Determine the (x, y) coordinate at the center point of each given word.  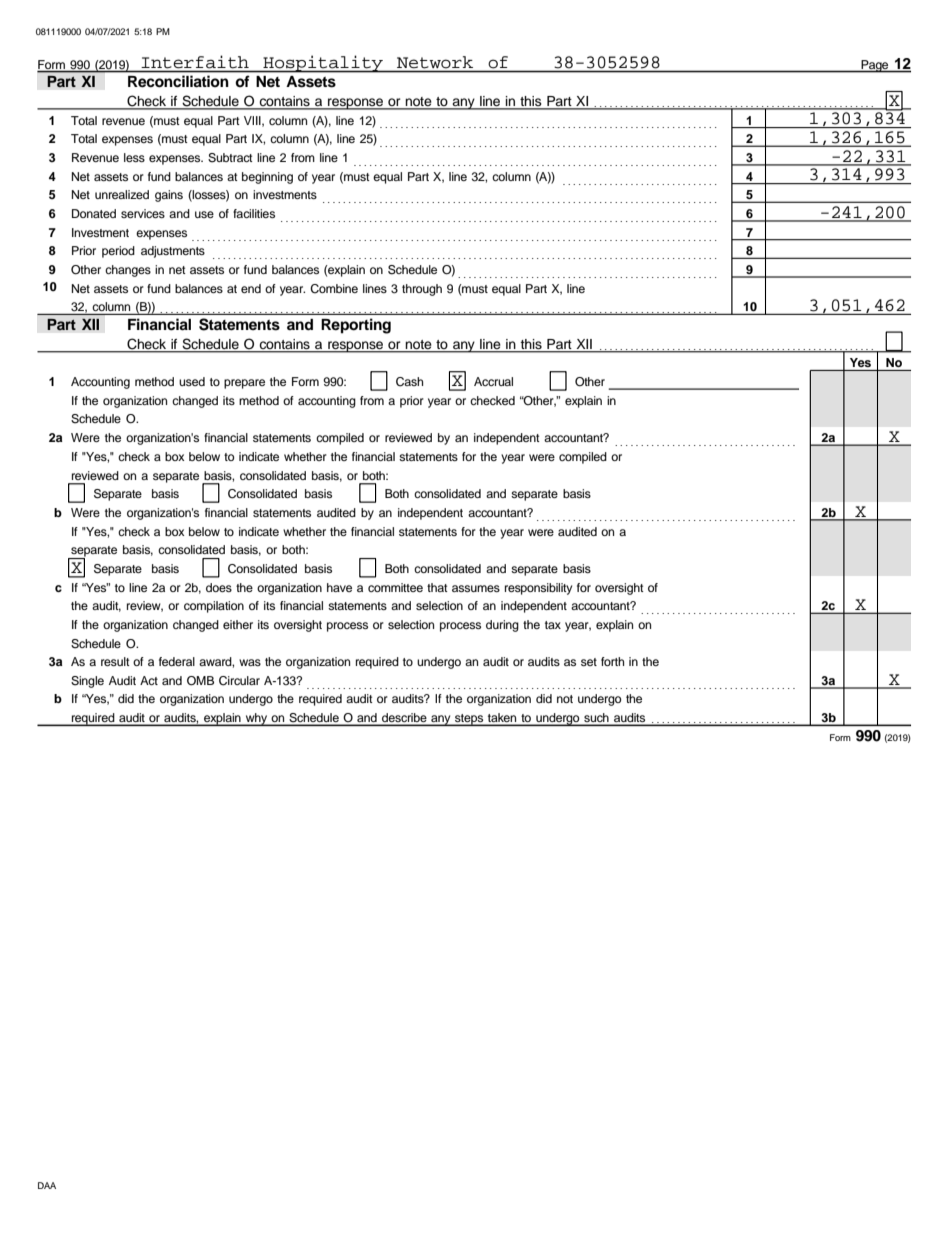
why (256, 719)
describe (404, 719)
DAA (47, 1185)
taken (502, 719)
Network (435, 62)
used (192, 381)
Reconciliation (178, 81)
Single (87, 682)
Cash (409, 382)
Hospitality (323, 64)
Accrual (493, 381)
